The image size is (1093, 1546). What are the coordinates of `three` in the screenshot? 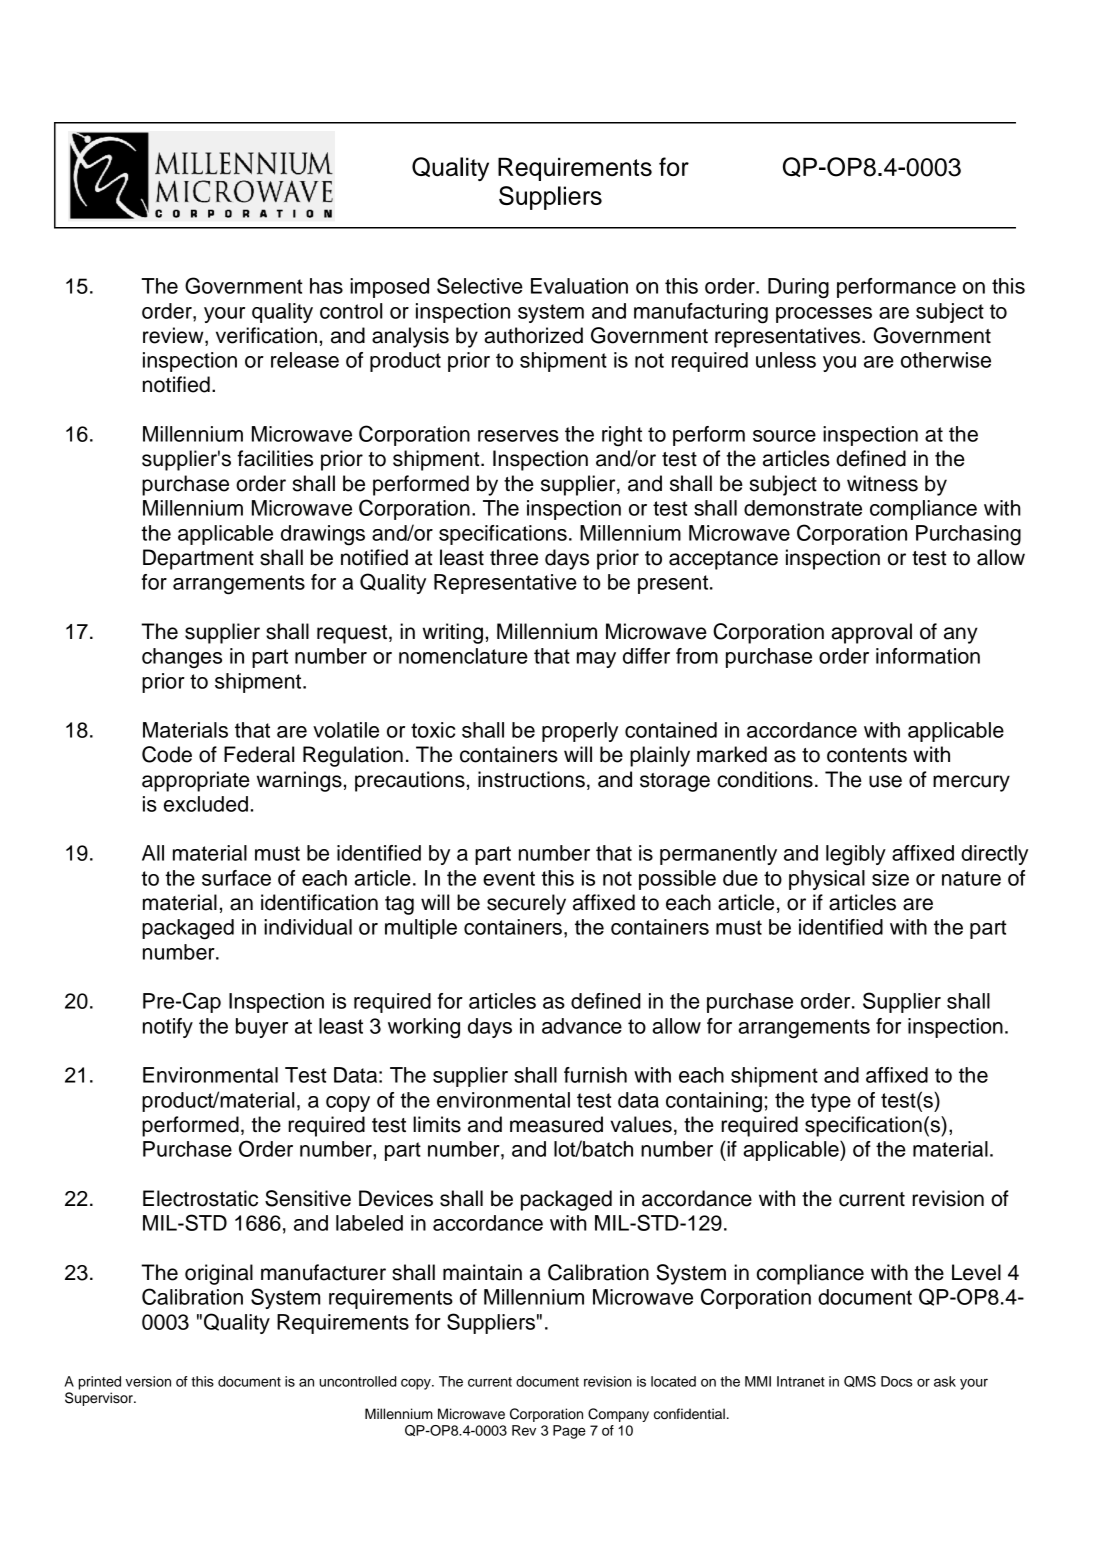 It's located at (514, 557).
